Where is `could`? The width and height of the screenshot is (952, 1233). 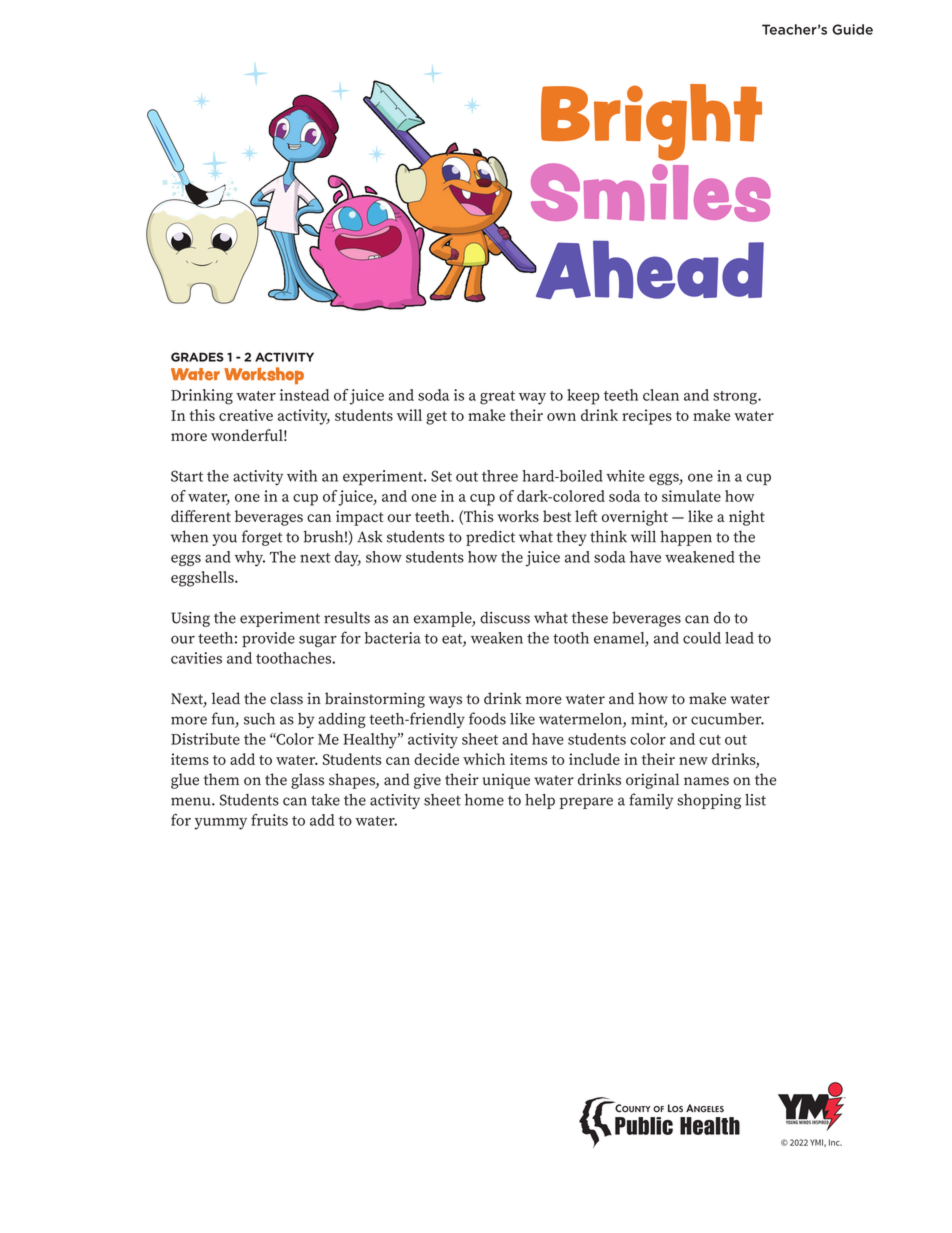
could is located at coordinates (702, 638).
